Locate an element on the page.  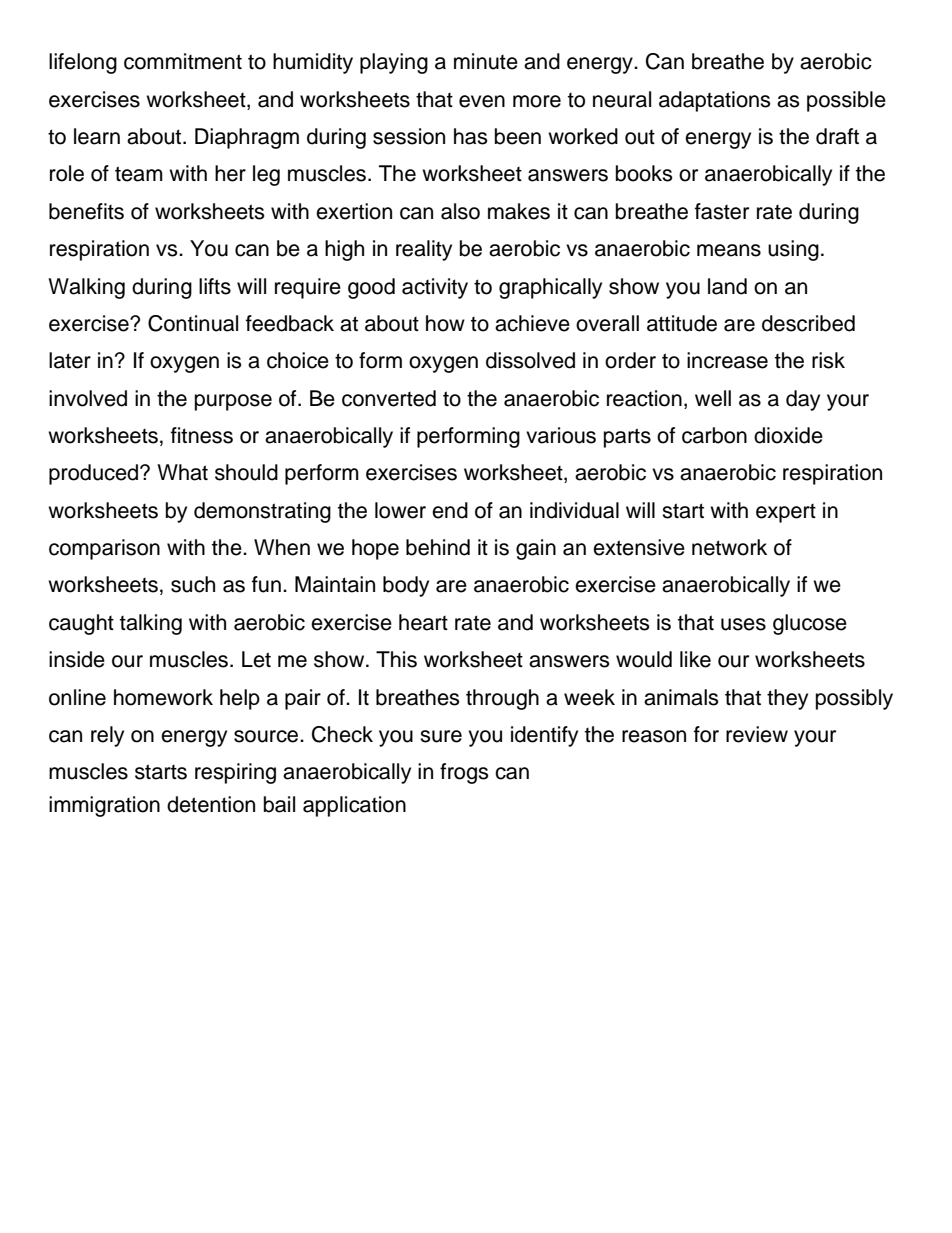
frogs is located at coordinates (464, 773).
